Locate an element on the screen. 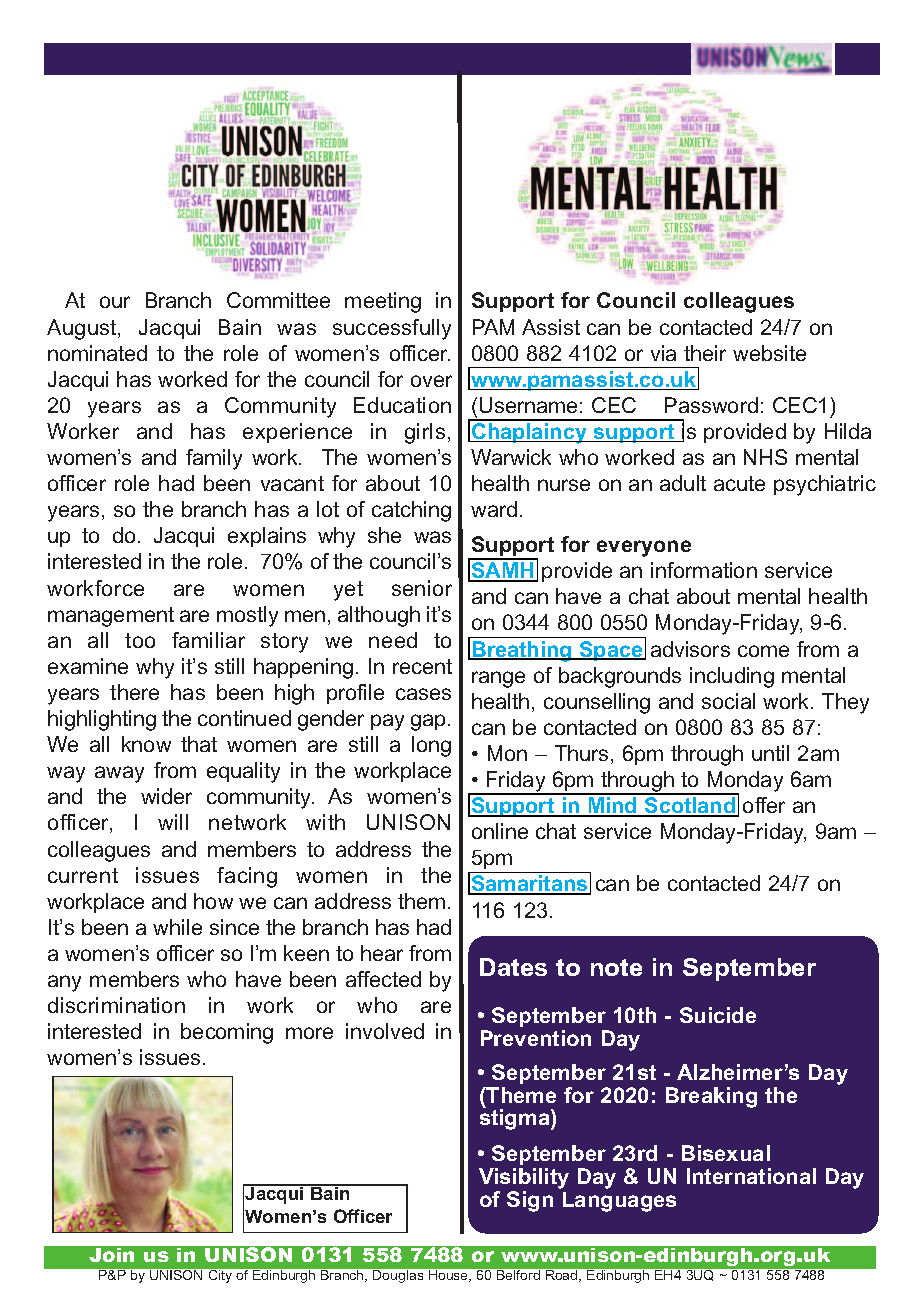 Image resolution: width=924 pixels, height=1308 pixels. becoming is located at coordinates (227, 1033).
